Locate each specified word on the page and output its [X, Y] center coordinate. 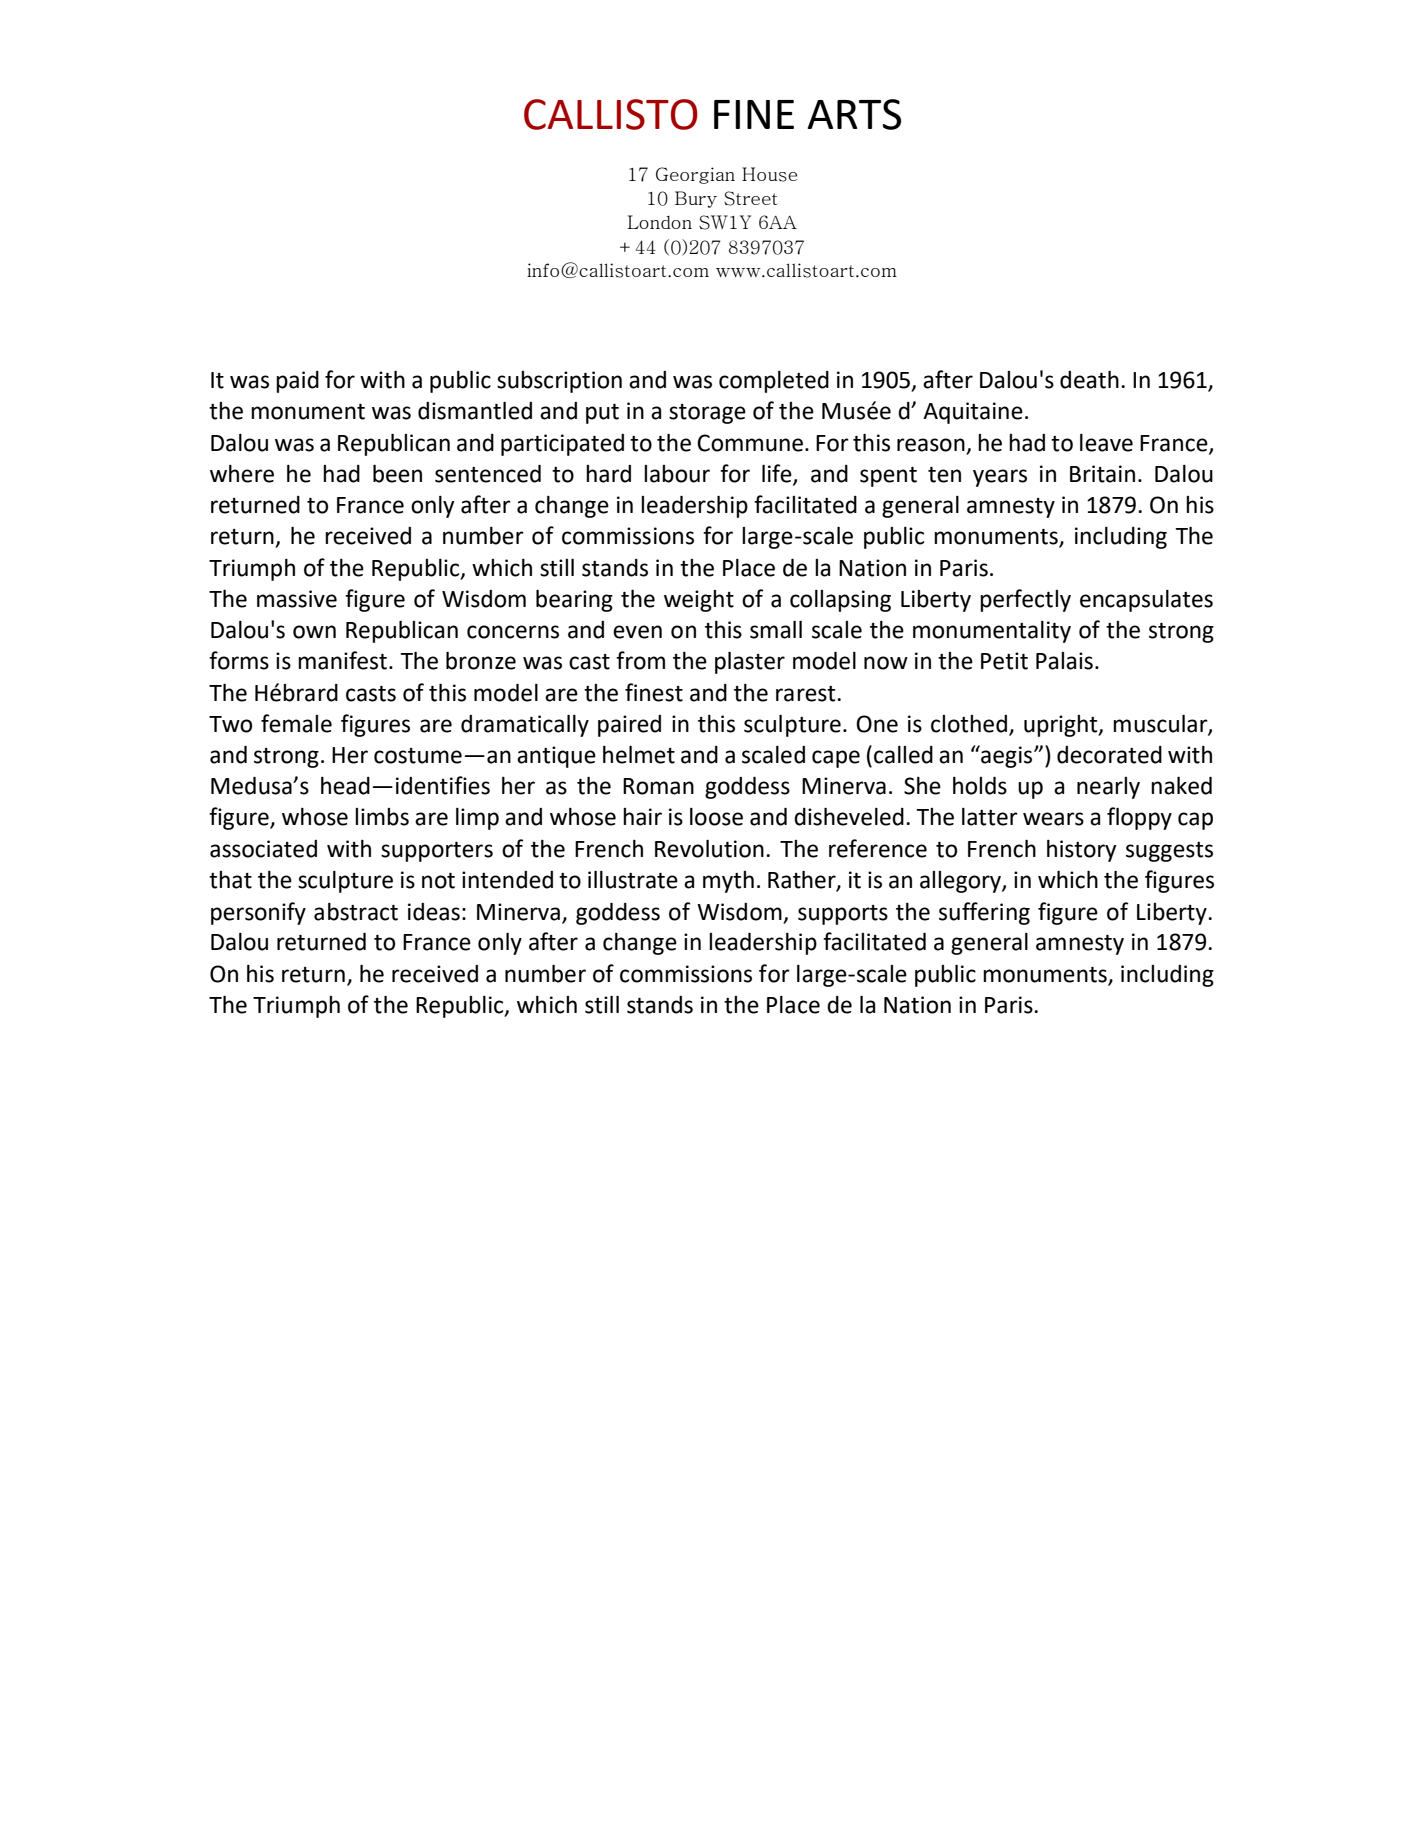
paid [297, 382]
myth [728, 882]
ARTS [854, 114]
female [296, 723]
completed [774, 382]
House [769, 174]
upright [1062, 726]
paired [629, 726]
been [397, 474]
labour [677, 474]
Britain [1102, 474]
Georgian [695, 175]
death [1089, 380]
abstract [356, 912]
